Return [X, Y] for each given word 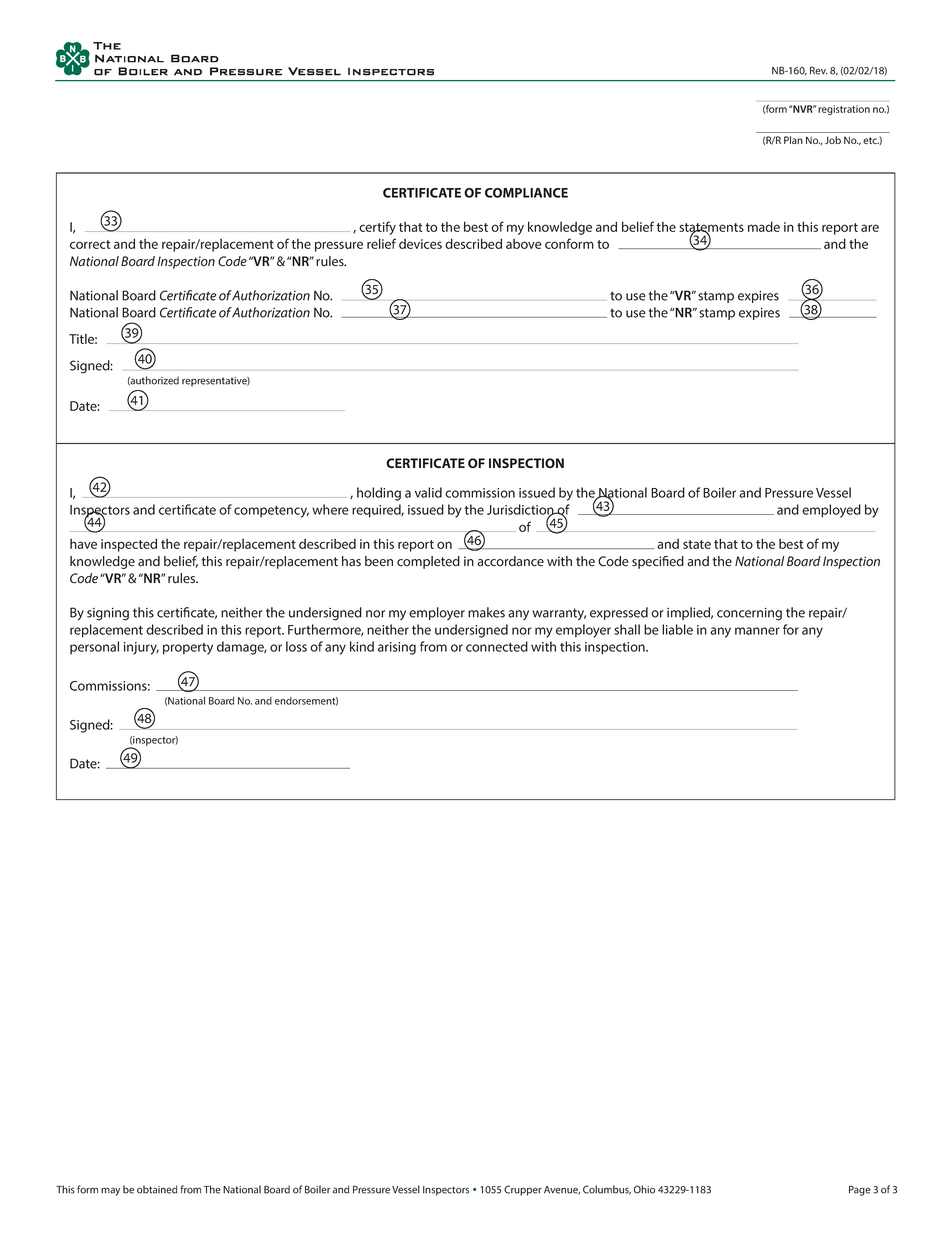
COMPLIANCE [526, 193]
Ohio [644, 1189]
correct [90, 244]
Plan [793, 140]
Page [860, 1190]
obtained [157, 1189]
